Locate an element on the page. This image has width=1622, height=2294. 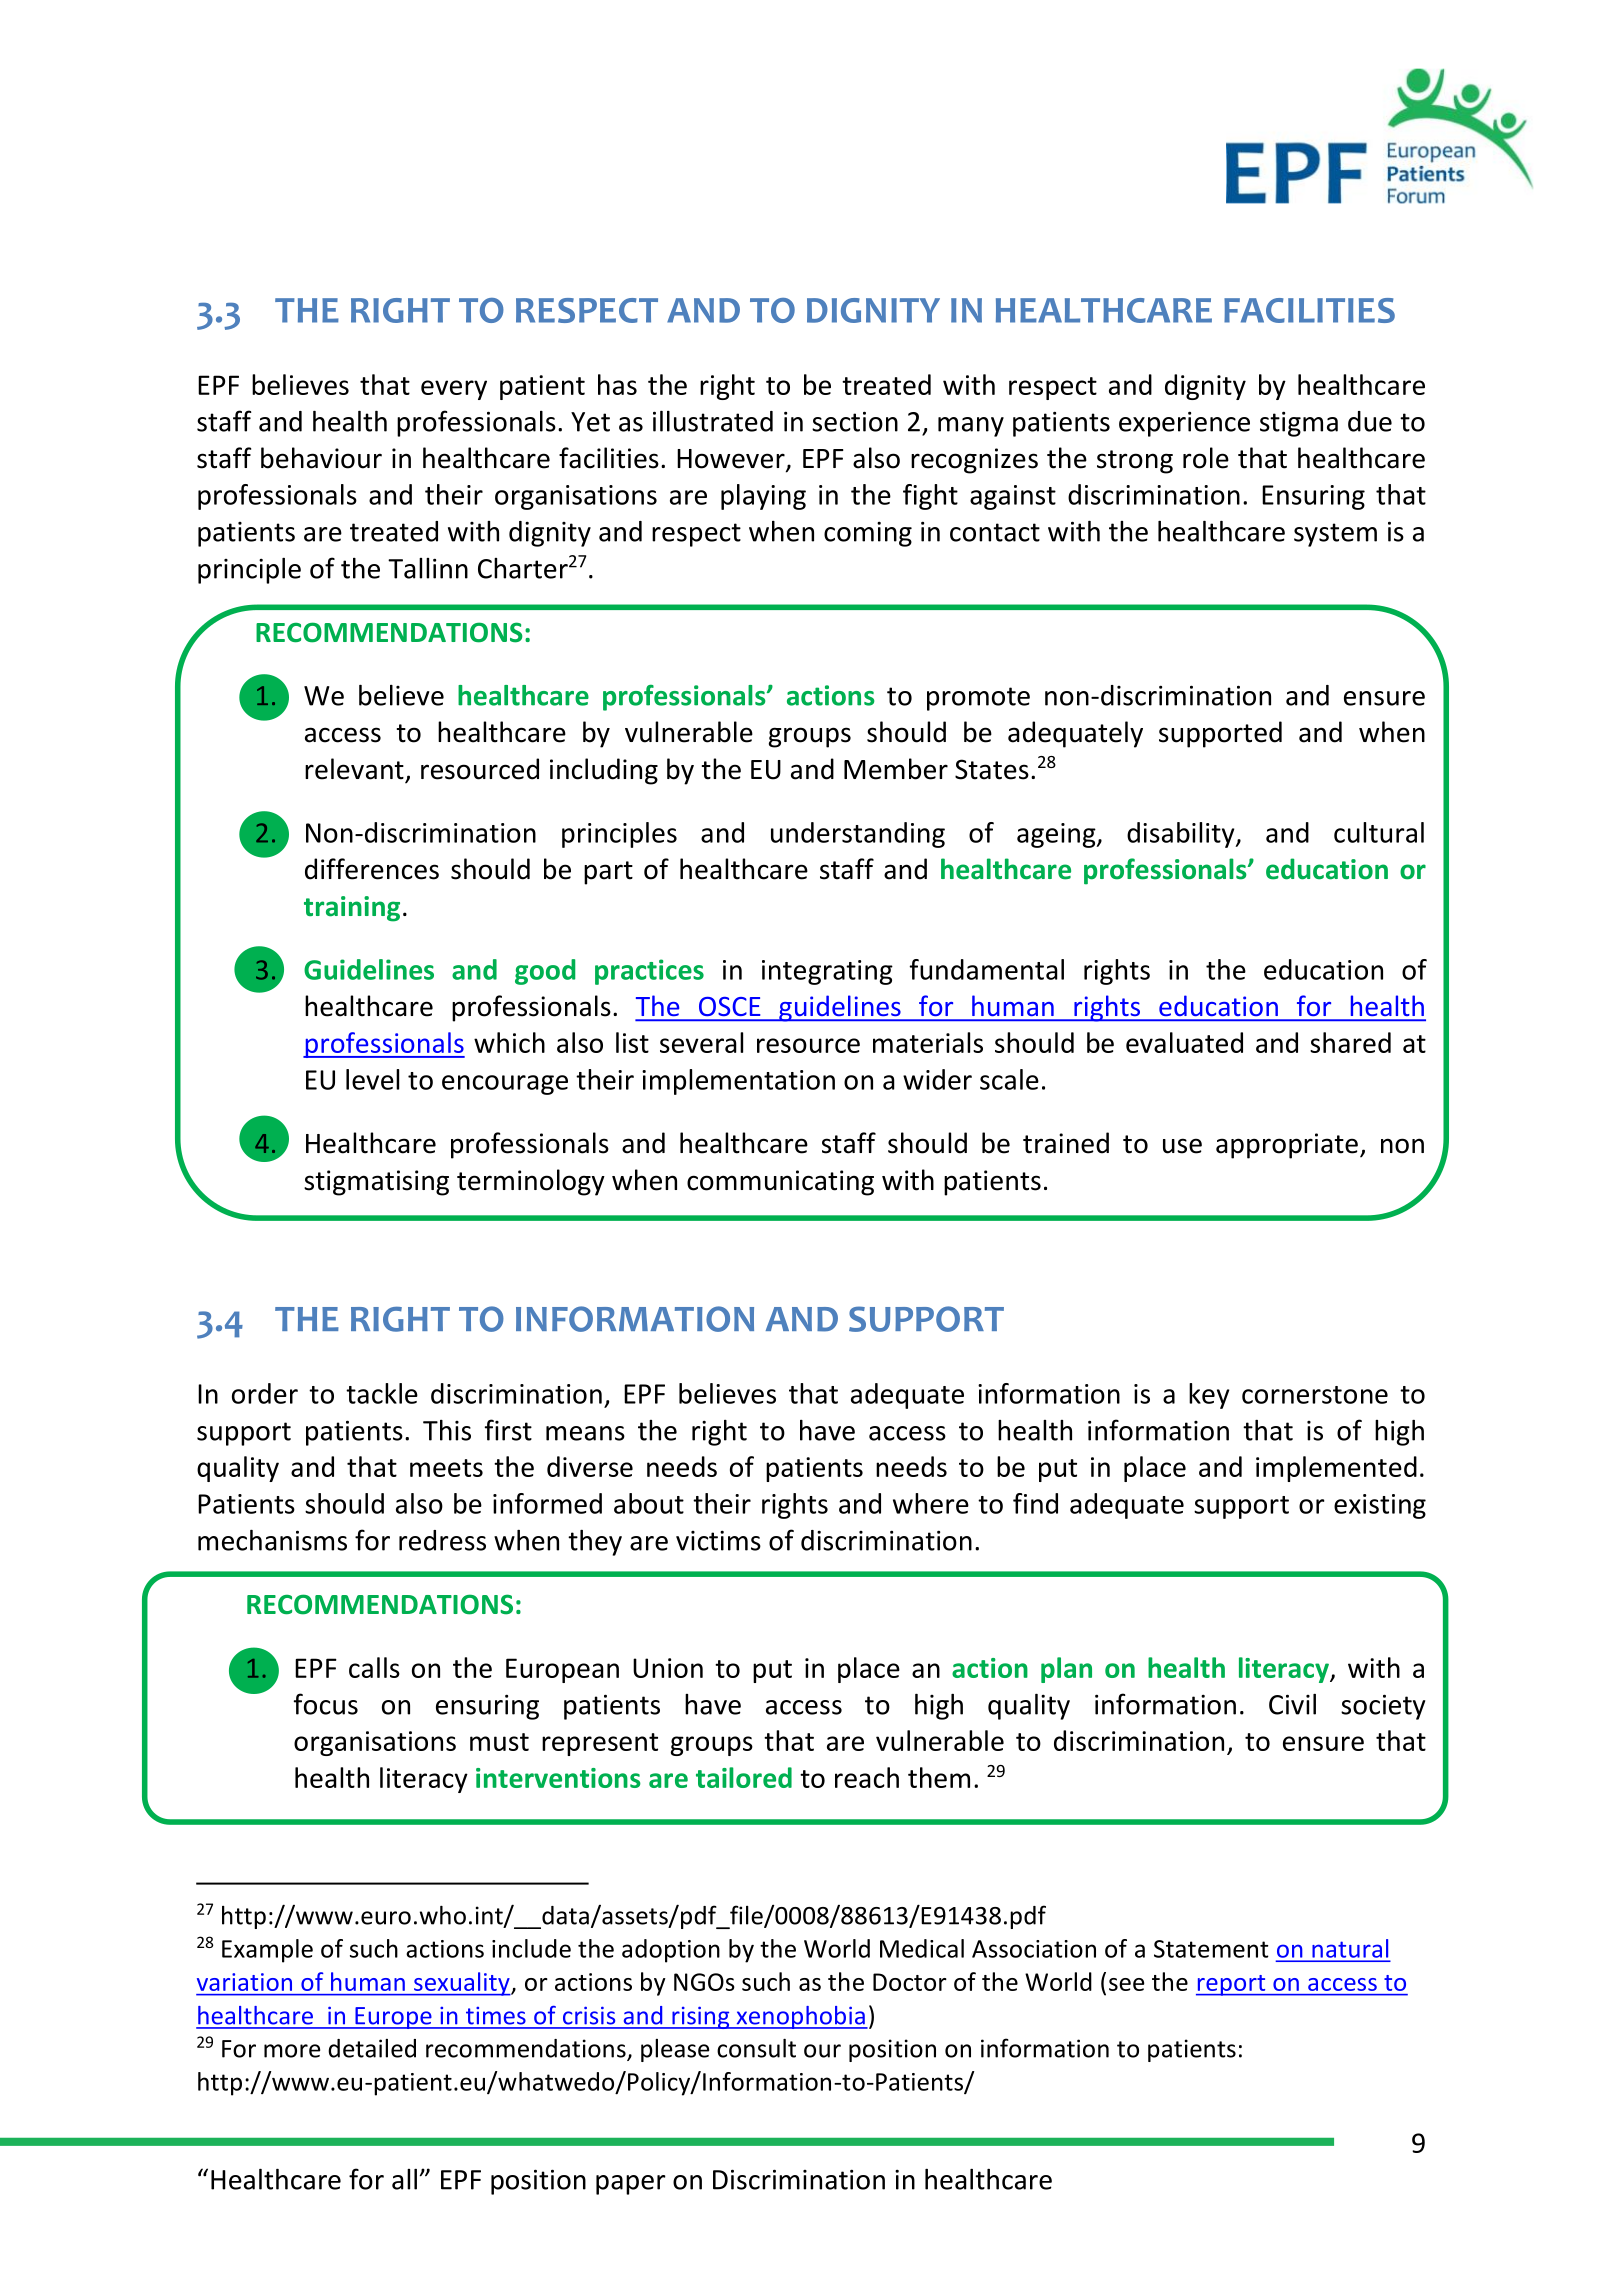
behaviour is located at coordinates (321, 458).
